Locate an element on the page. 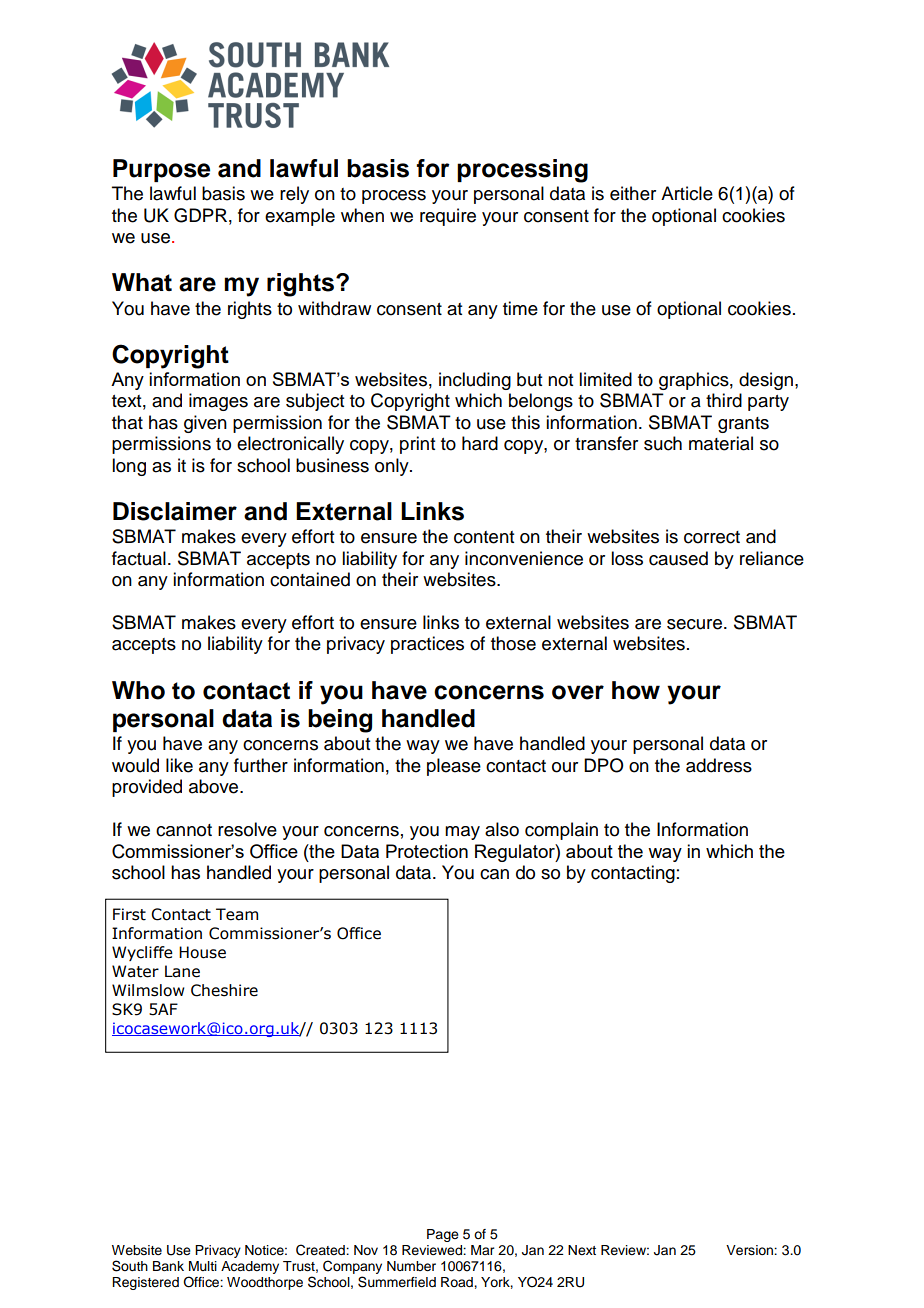 This page has width=924, height=1308. require is located at coordinates (448, 217).
